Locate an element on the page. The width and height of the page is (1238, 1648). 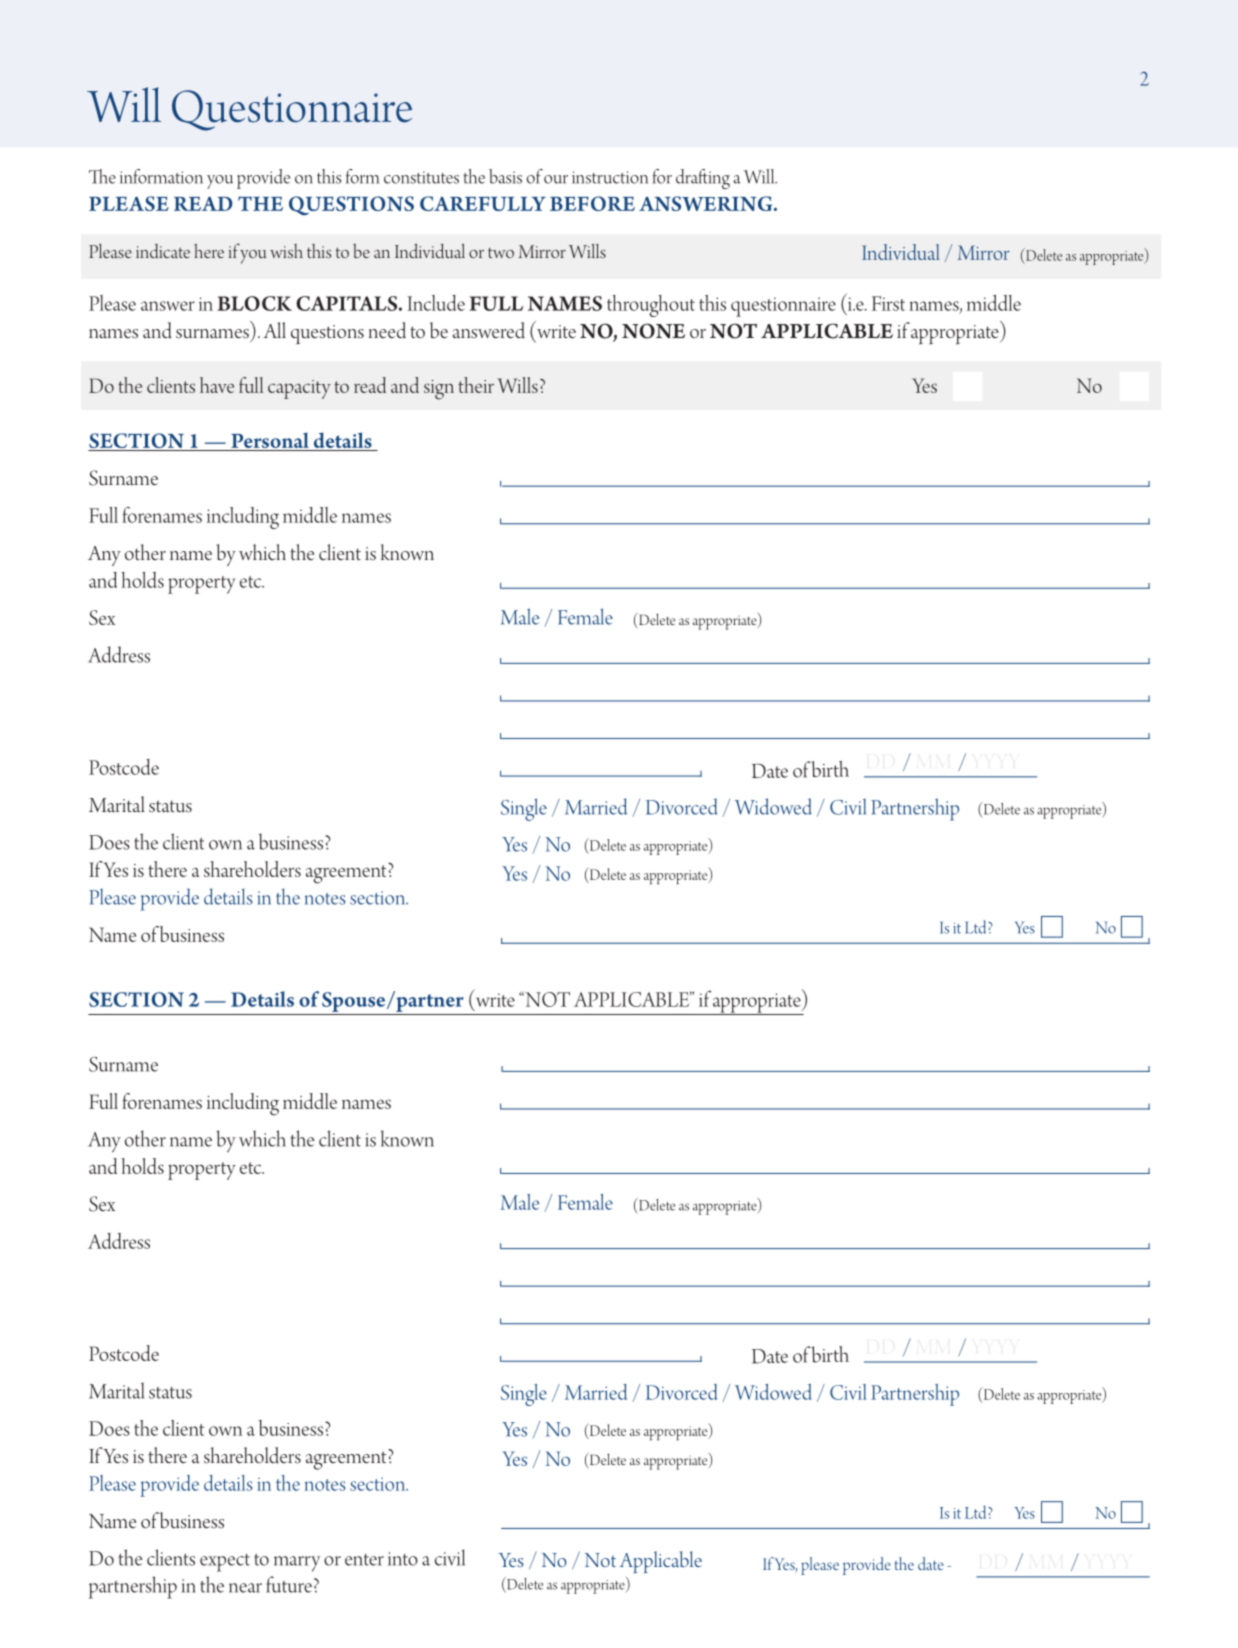
wish is located at coordinates (286, 251).
